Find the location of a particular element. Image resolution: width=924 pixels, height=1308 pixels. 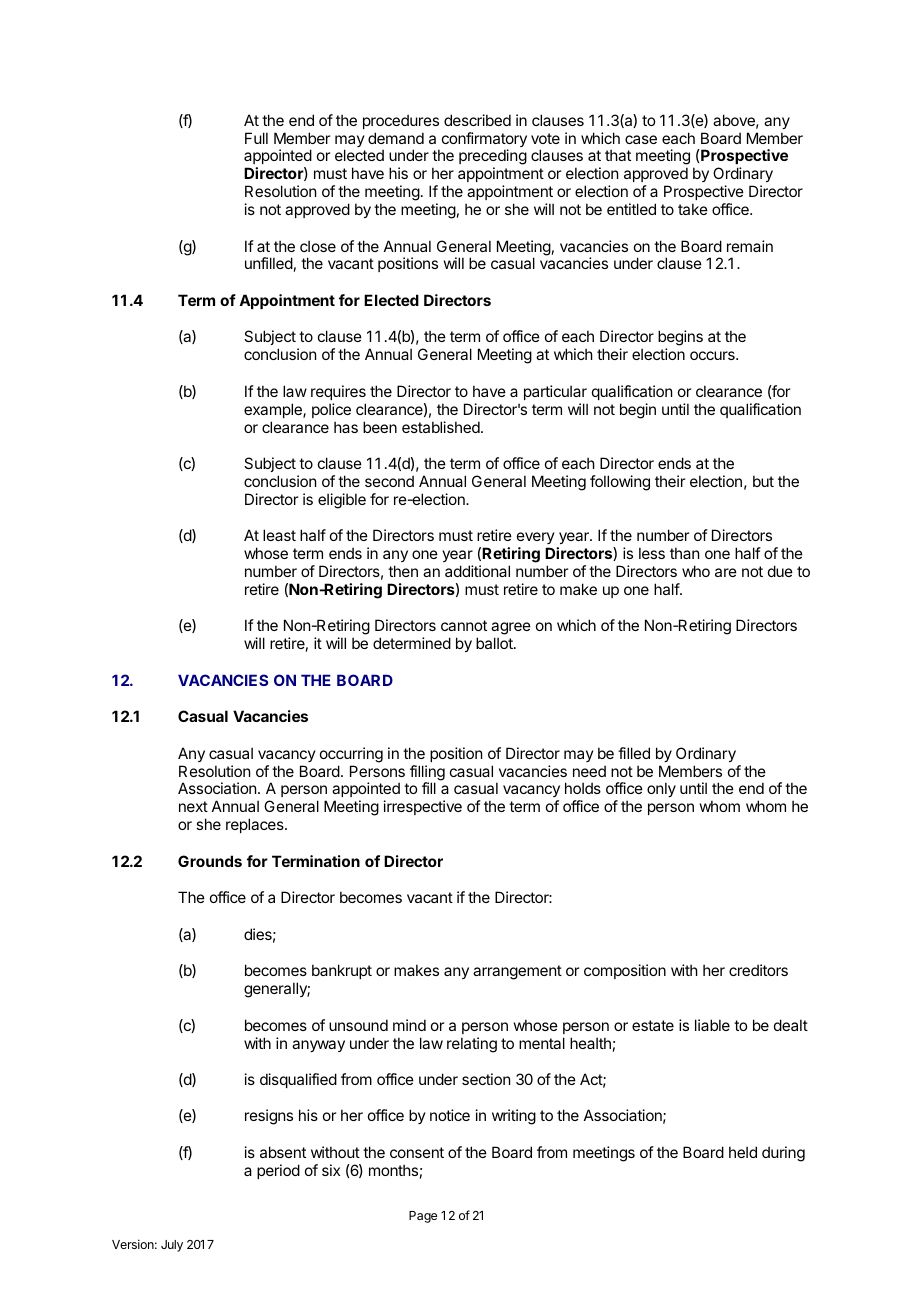

take is located at coordinates (693, 209).
